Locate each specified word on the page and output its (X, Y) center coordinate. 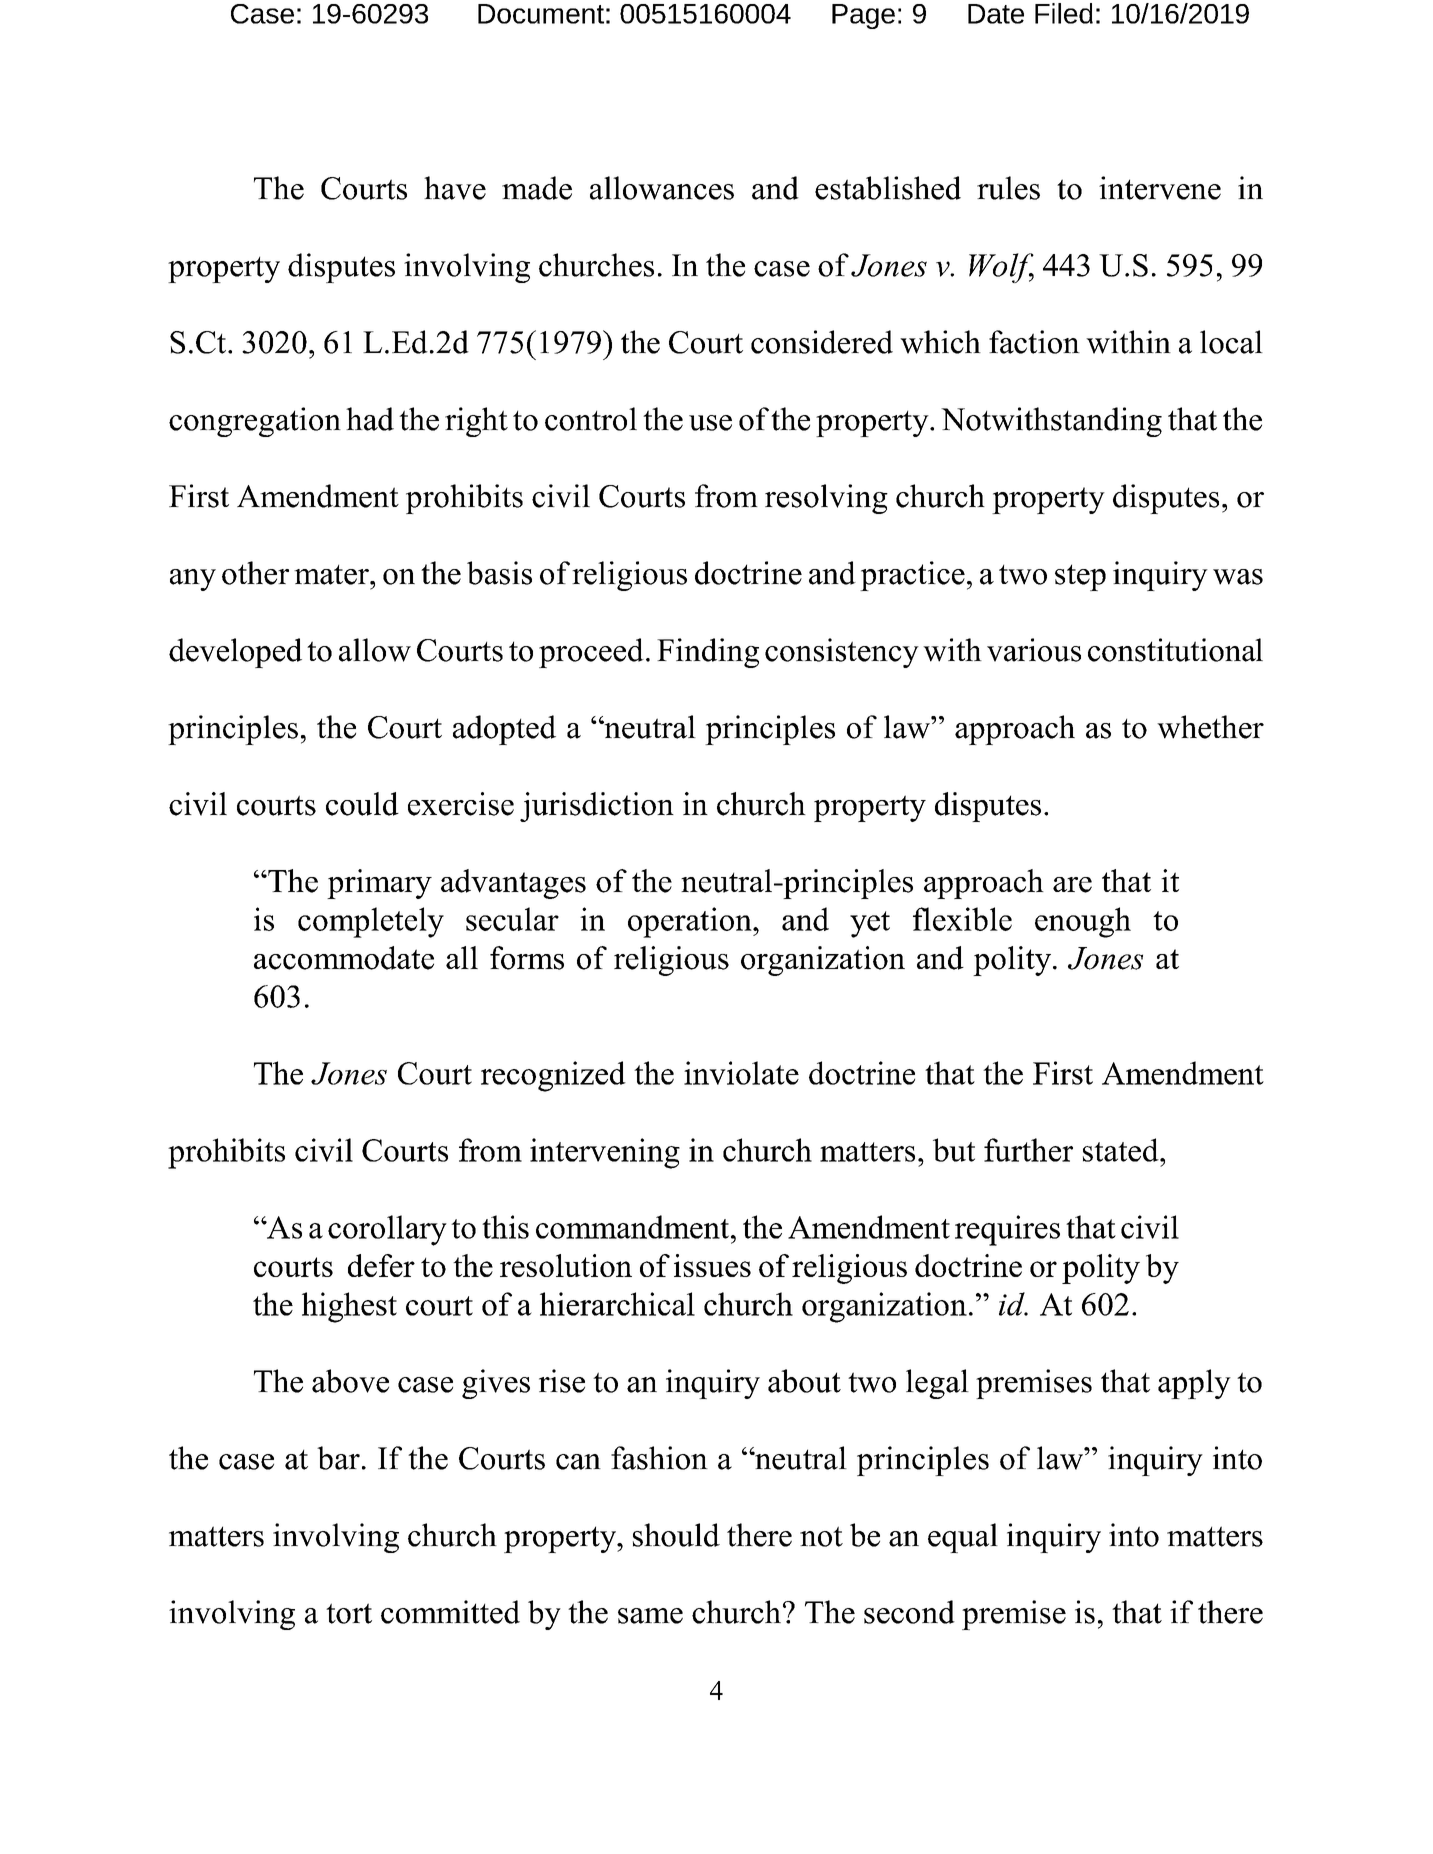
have (455, 188)
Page (863, 16)
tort (349, 1613)
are (1072, 885)
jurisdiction (597, 807)
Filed (1064, 13)
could (362, 804)
